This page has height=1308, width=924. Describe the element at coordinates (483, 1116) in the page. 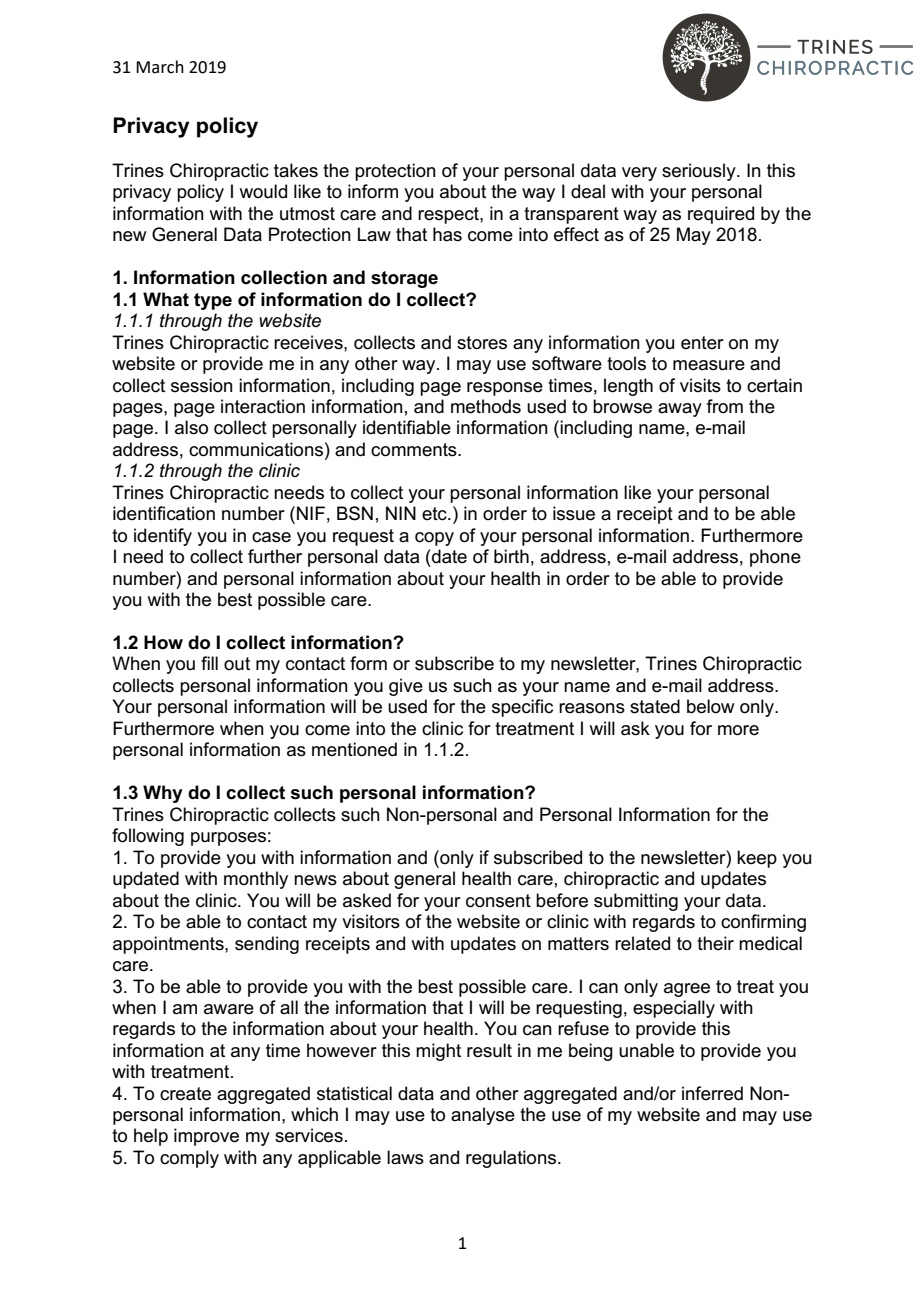

I see `analyse` at that location.
